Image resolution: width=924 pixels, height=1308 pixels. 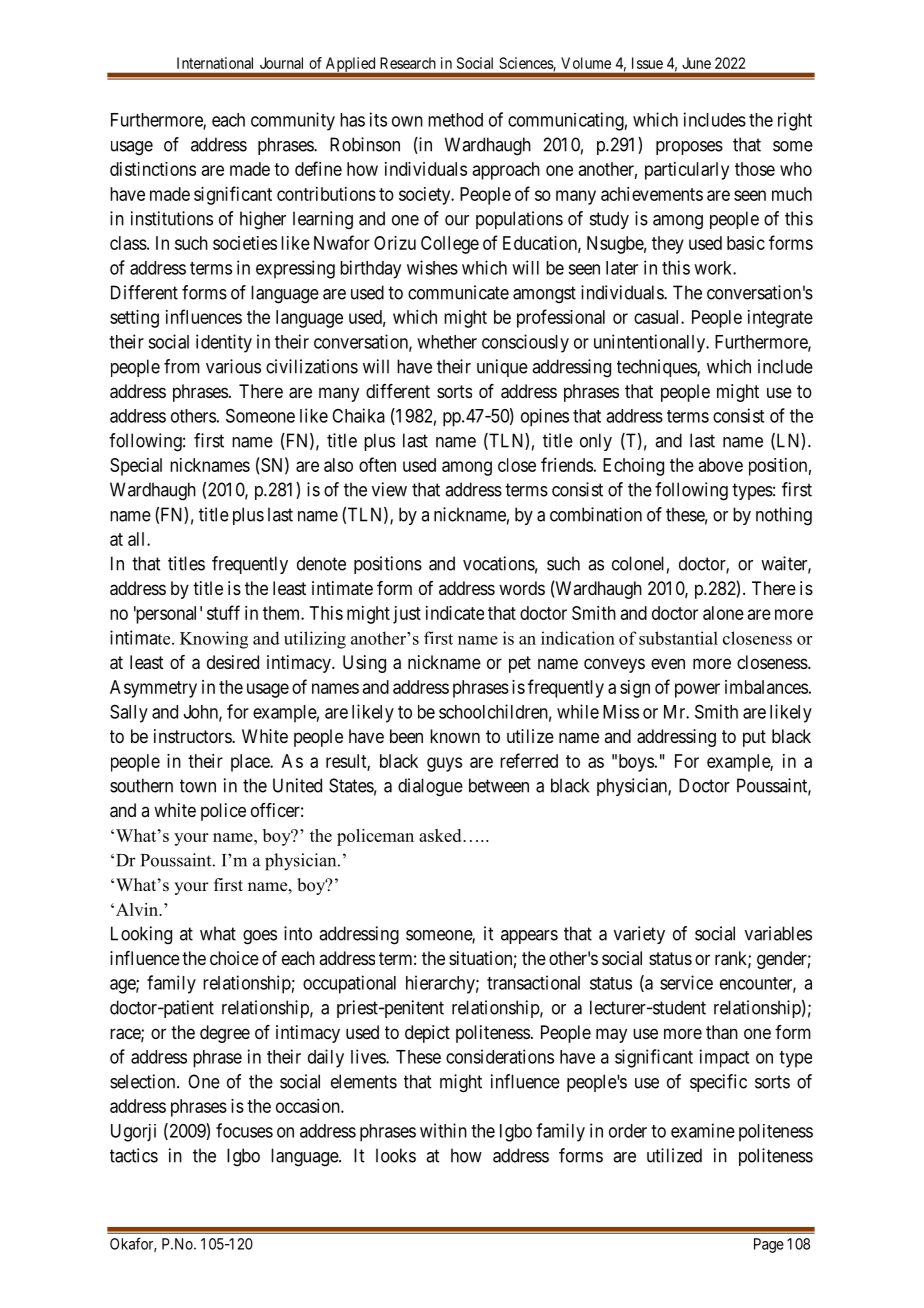 What do you see at coordinates (502, 368) in the document?
I see `unique` at bounding box center [502, 368].
